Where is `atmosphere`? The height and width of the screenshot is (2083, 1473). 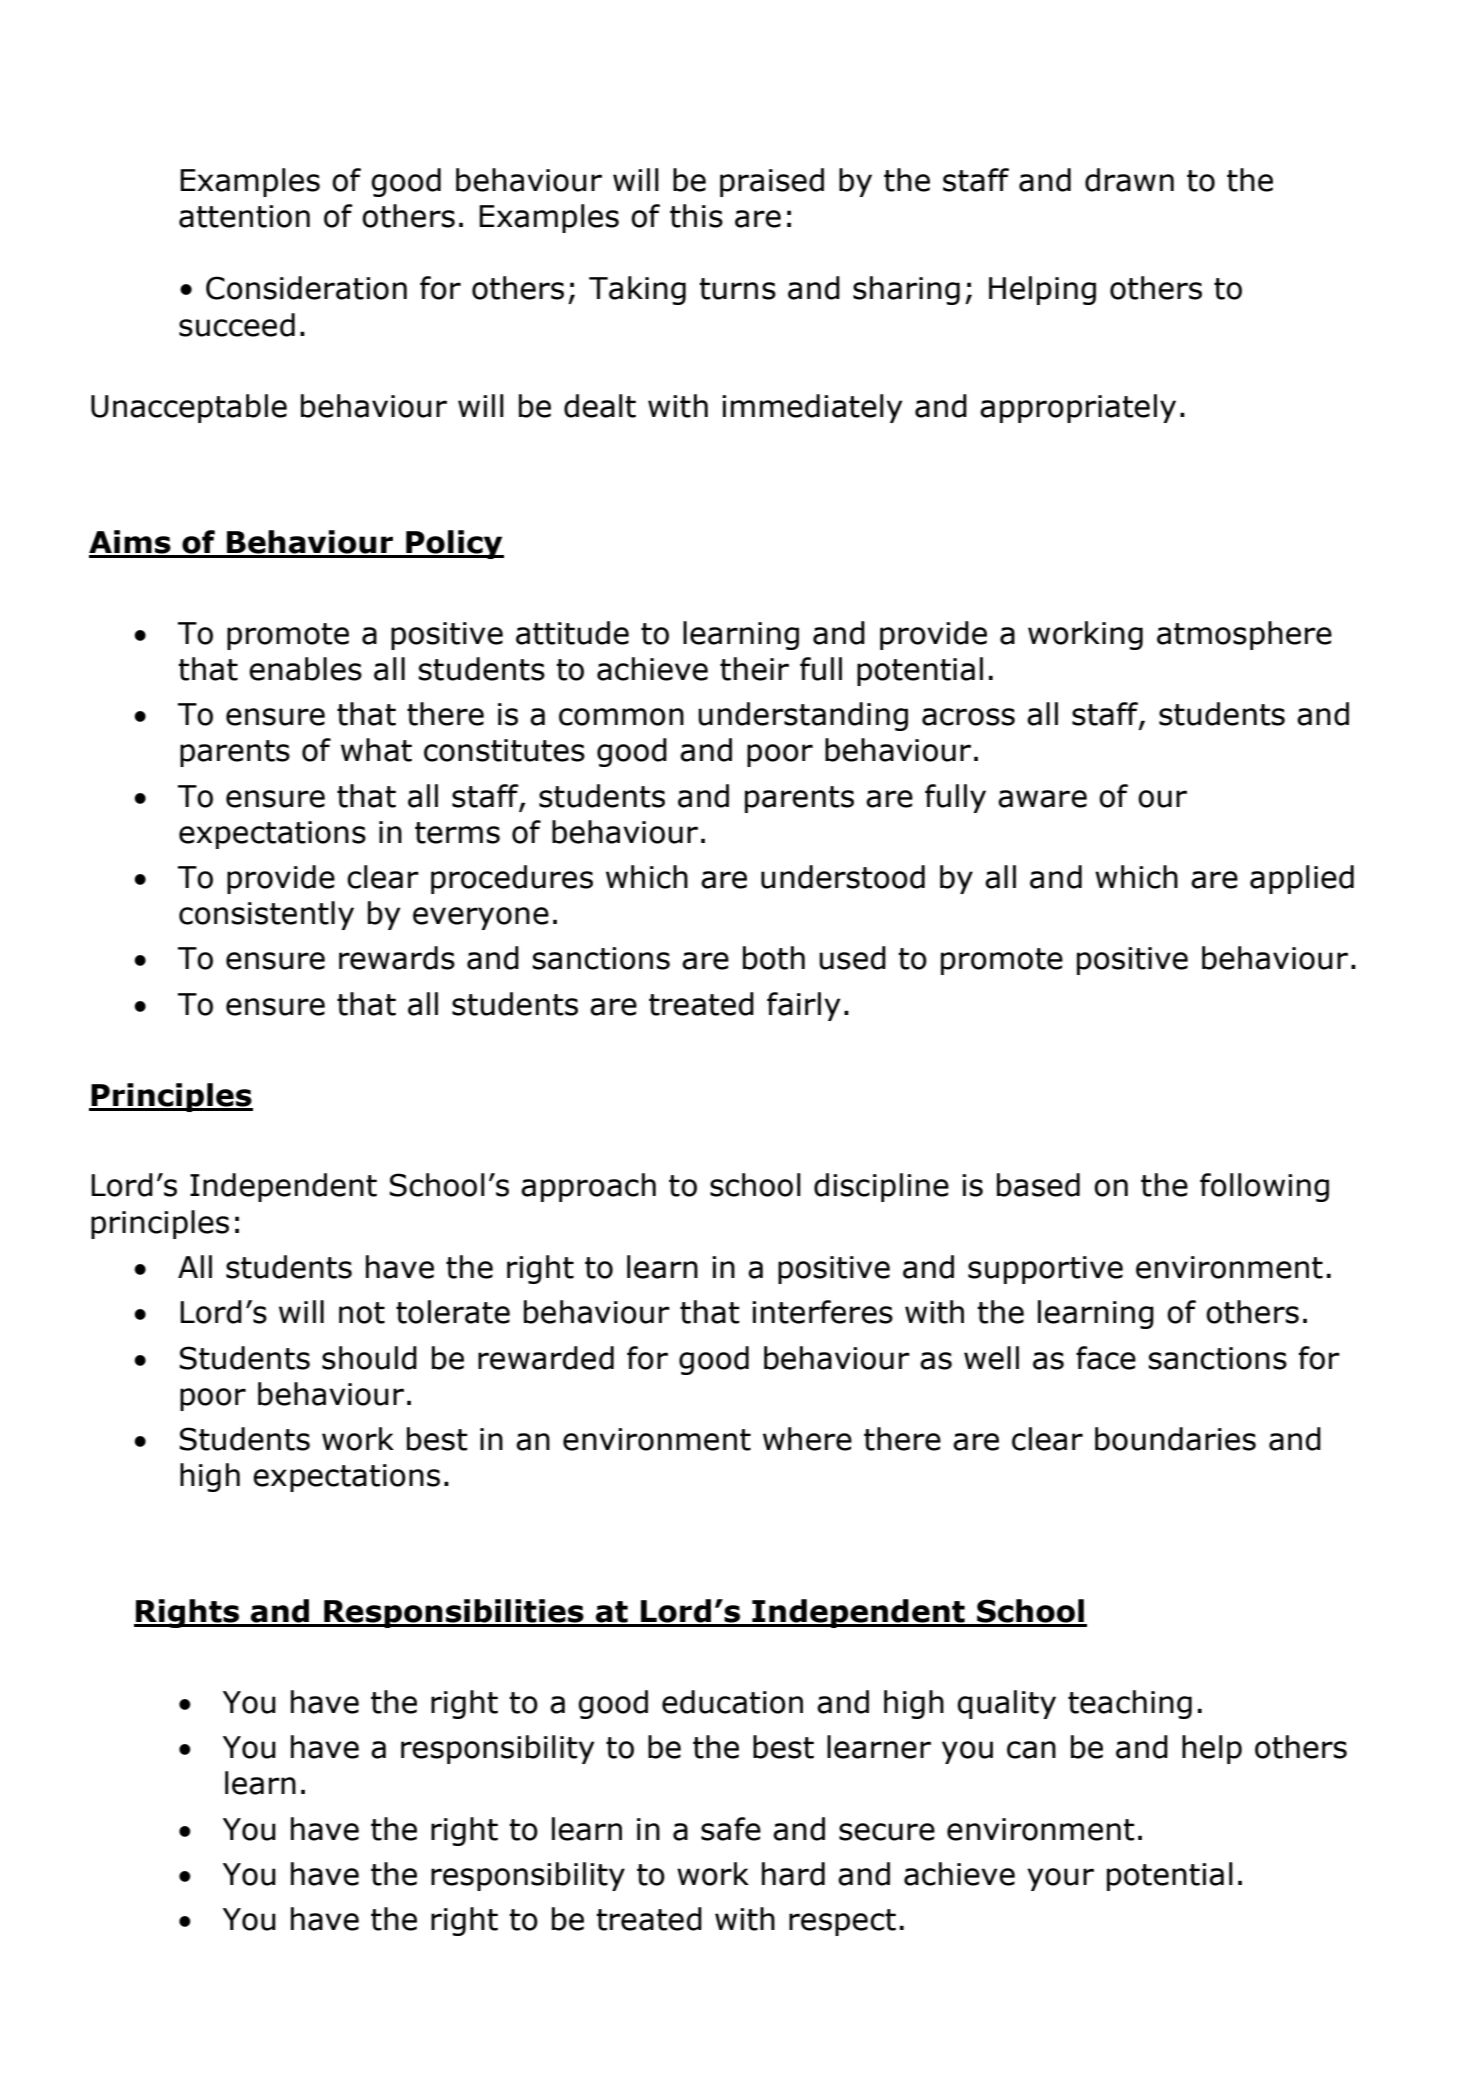
atmosphere is located at coordinates (1244, 635).
